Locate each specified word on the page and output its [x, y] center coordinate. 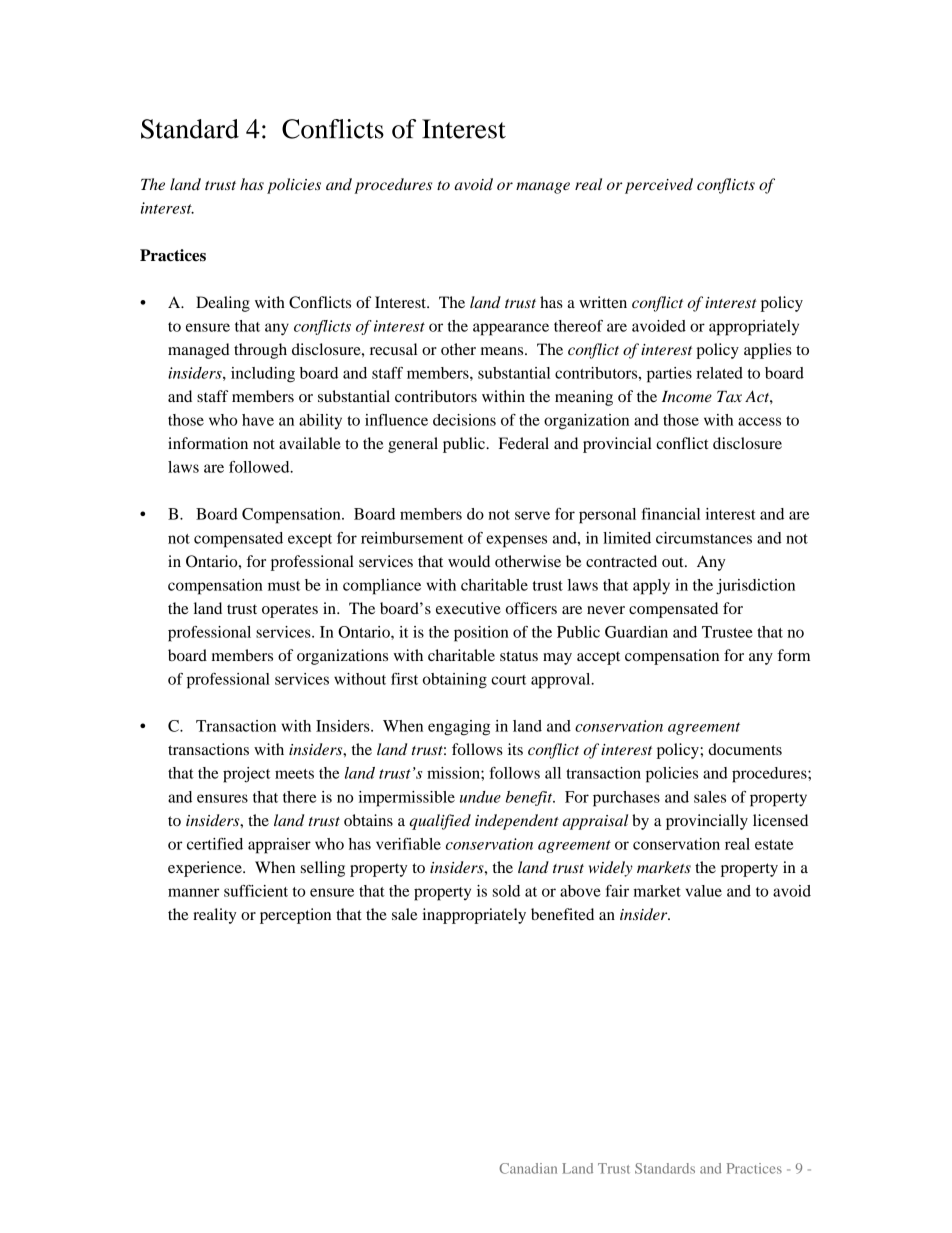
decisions [464, 420]
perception [295, 916]
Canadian [528, 1168]
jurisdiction [755, 587]
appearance [511, 329]
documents [745, 749]
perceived [659, 186]
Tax [729, 396]
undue [480, 797]
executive [468, 608]
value [704, 891]
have [258, 420]
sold [506, 891]
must [284, 586]
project [246, 775]
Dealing [223, 304]
